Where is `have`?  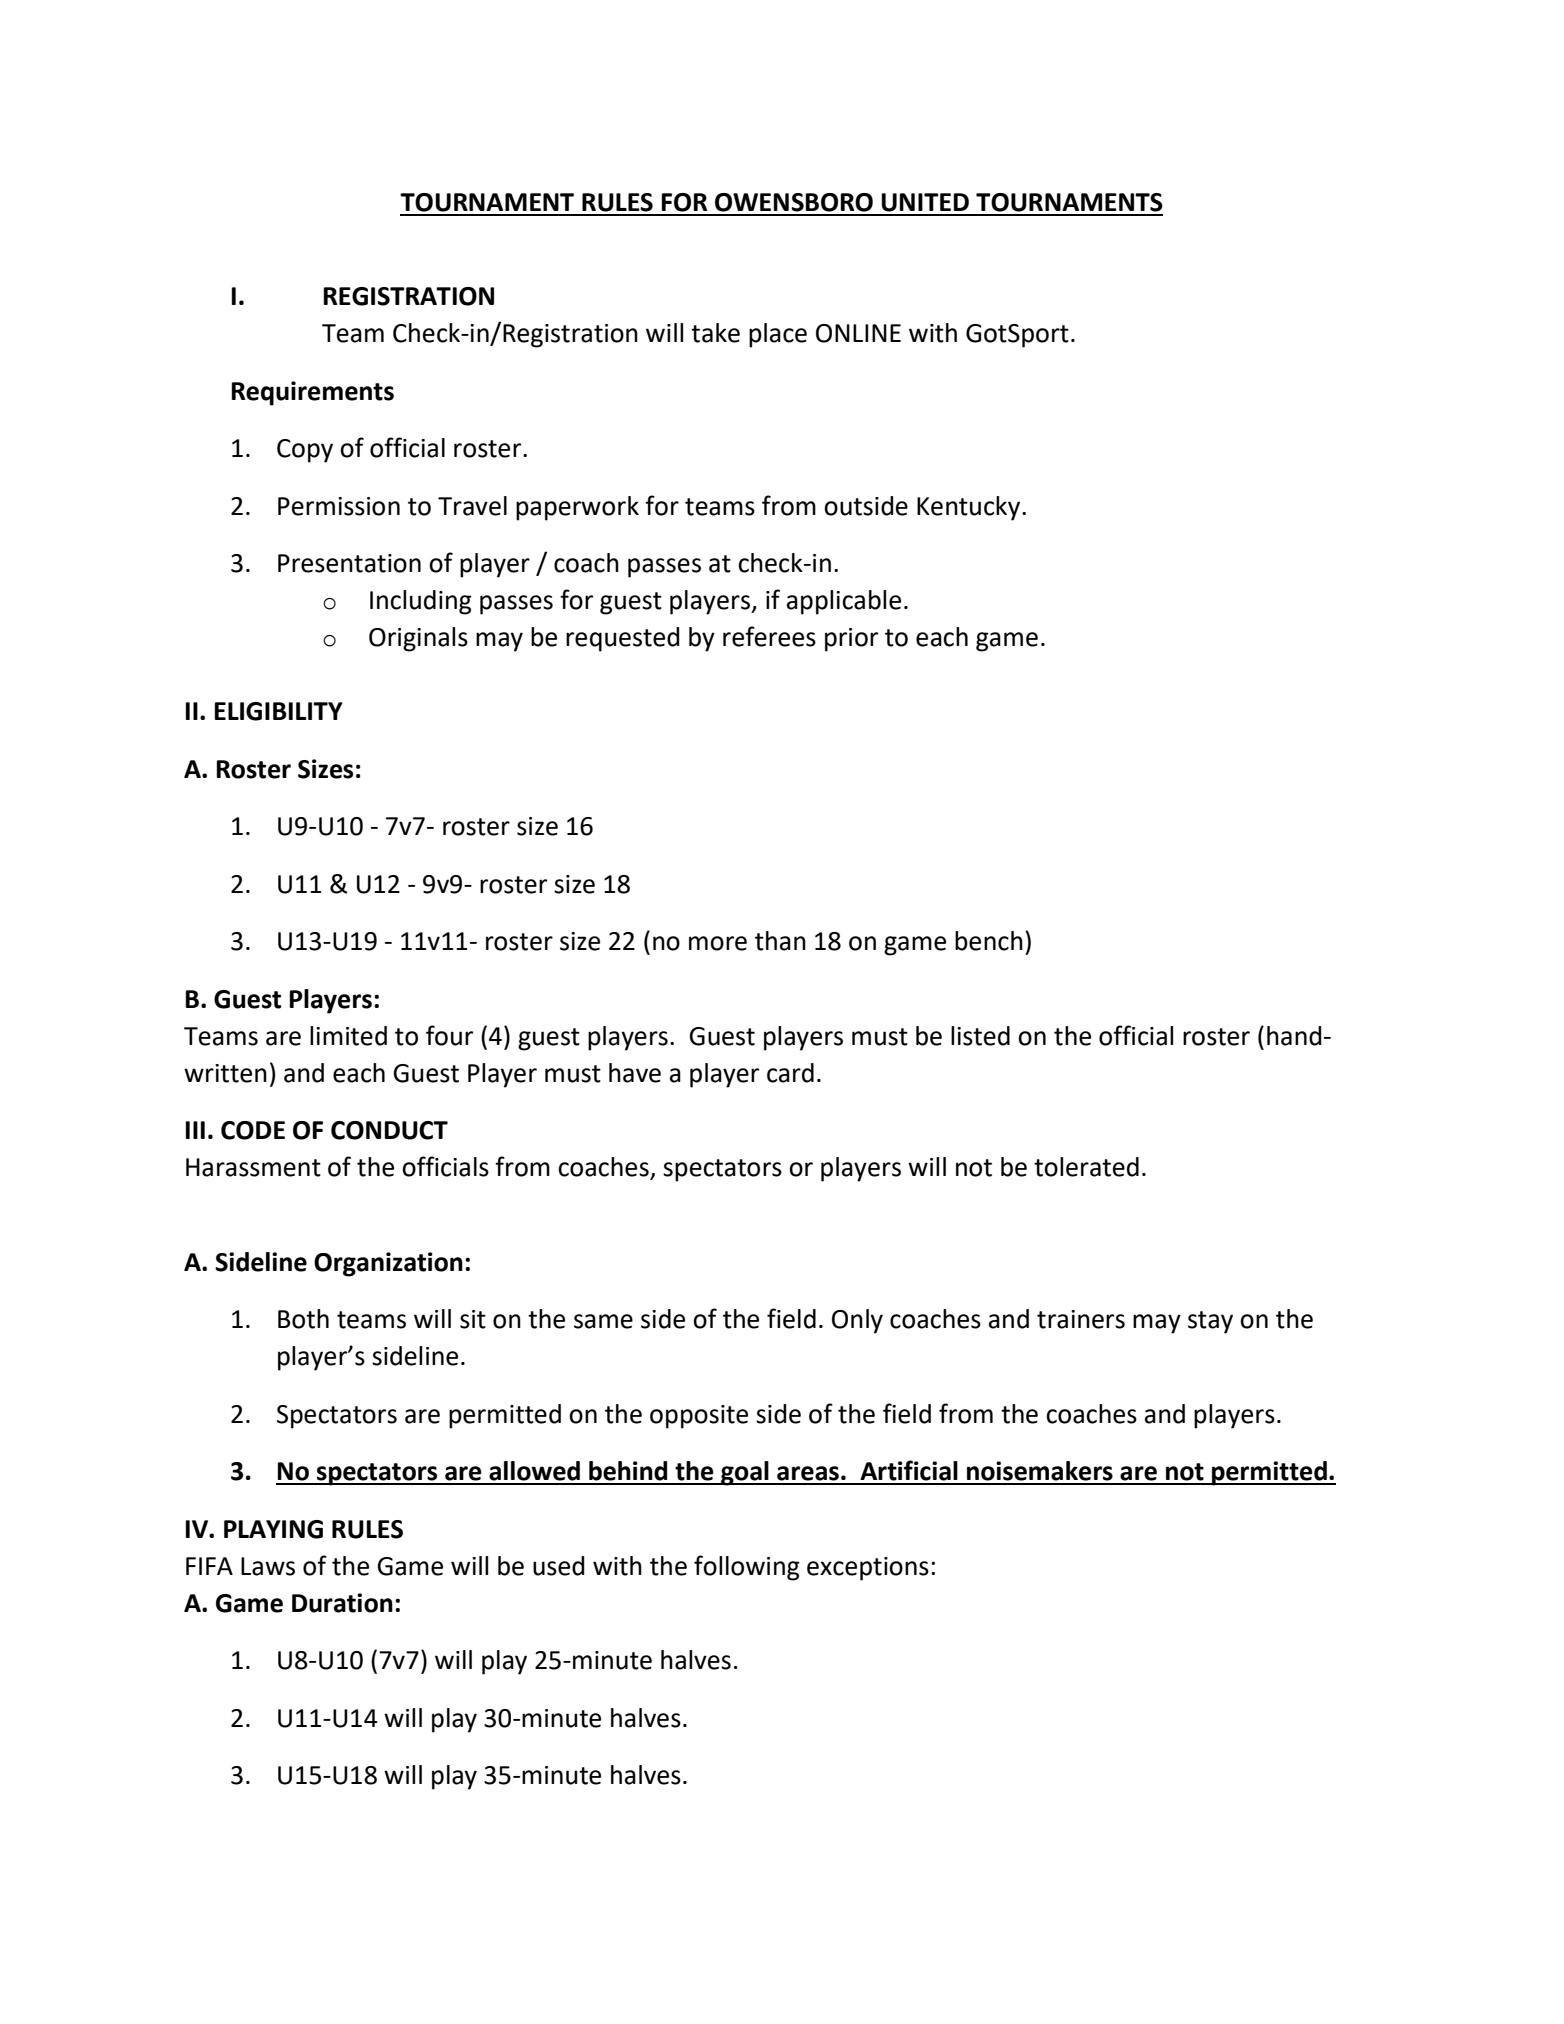 have is located at coordinates (635, 1073).
